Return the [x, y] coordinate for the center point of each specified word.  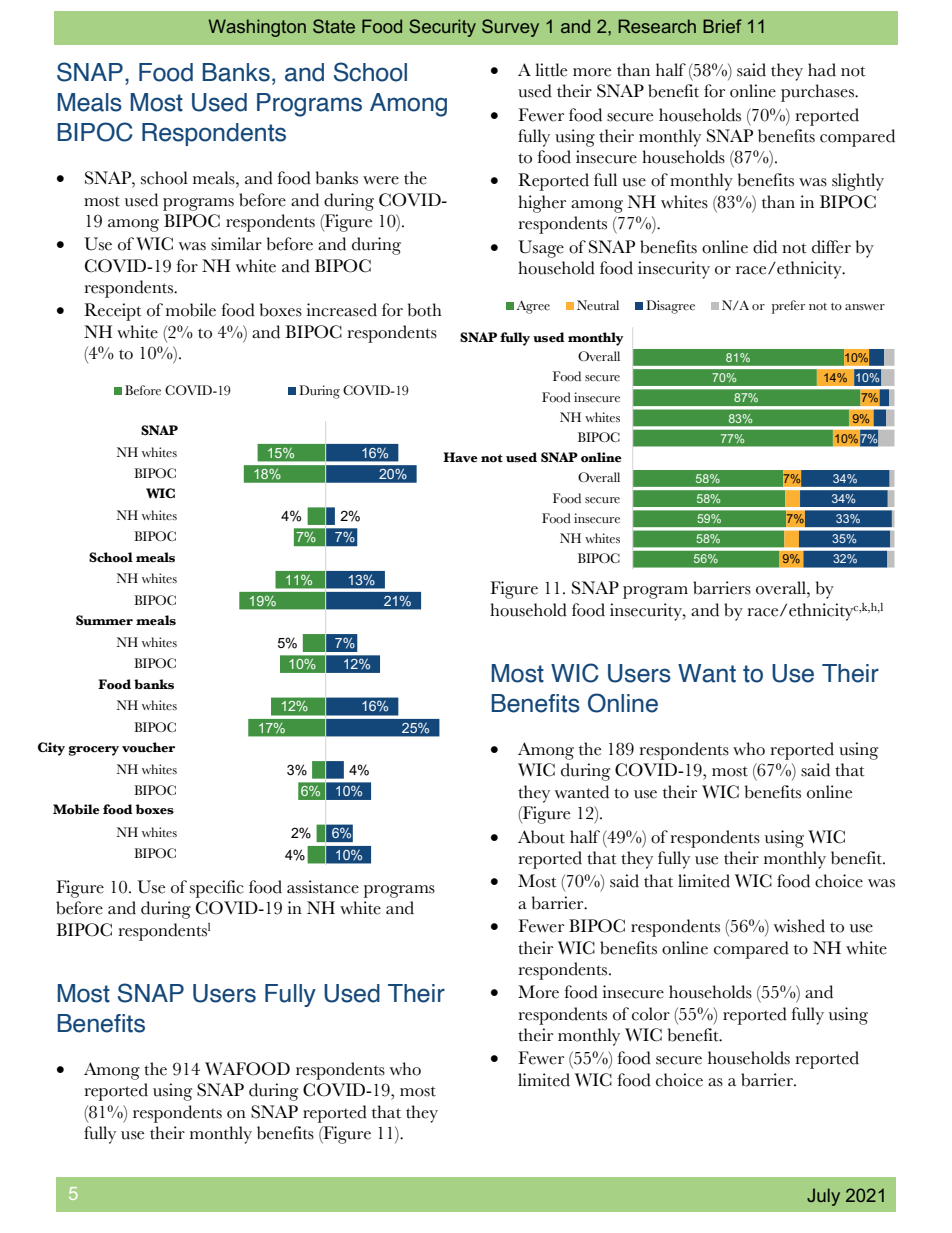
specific [217, 889]
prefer [788, 307]
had [822, 70]
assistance [323, 887]
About [541, 837]
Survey [510, 28]
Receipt [113, 312]
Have [460, 457]
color [651, 1014]
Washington [257, 28]
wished [799, 926]
